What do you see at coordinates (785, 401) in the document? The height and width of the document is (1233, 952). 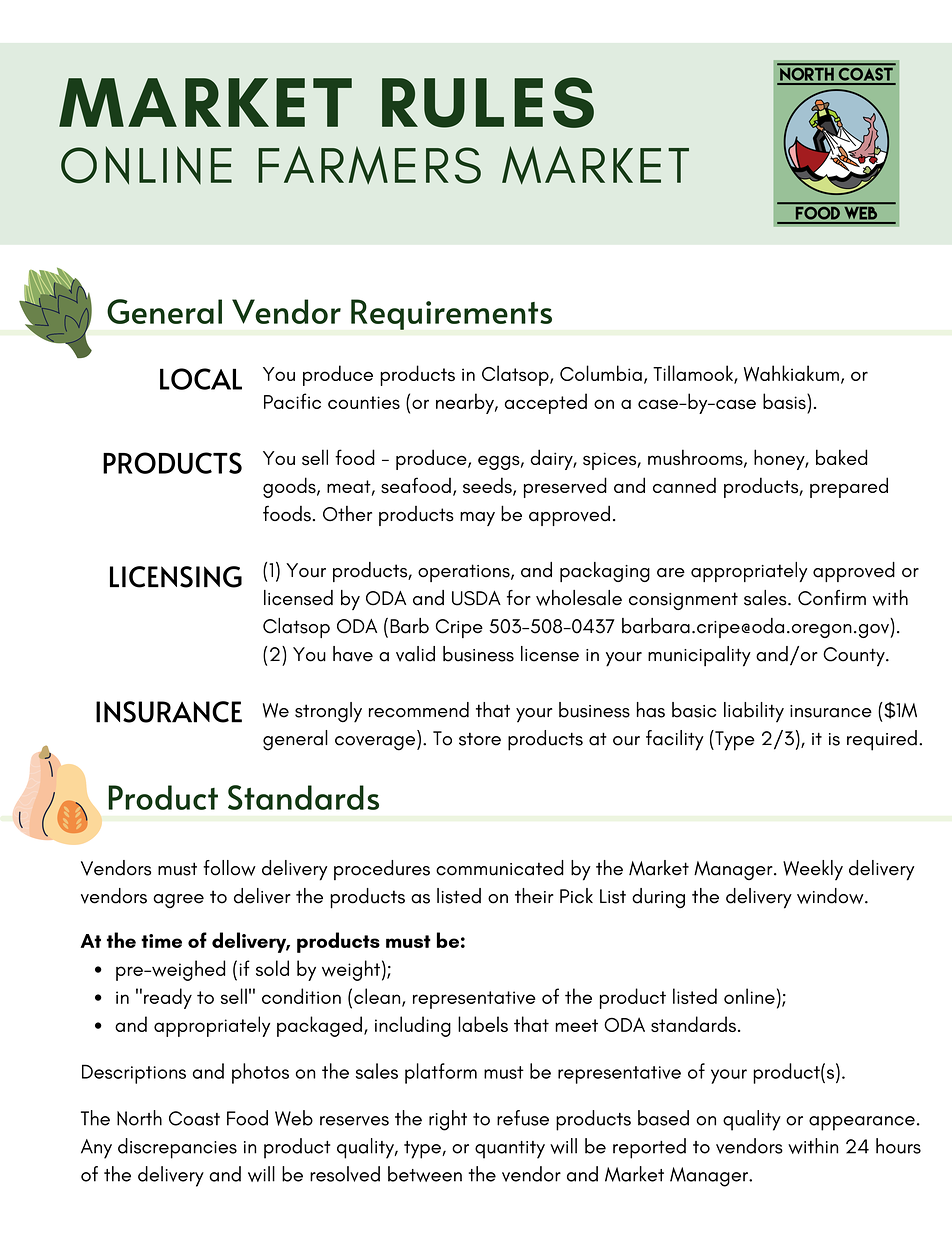 I see `basis` at bounding box center [785, 401].
